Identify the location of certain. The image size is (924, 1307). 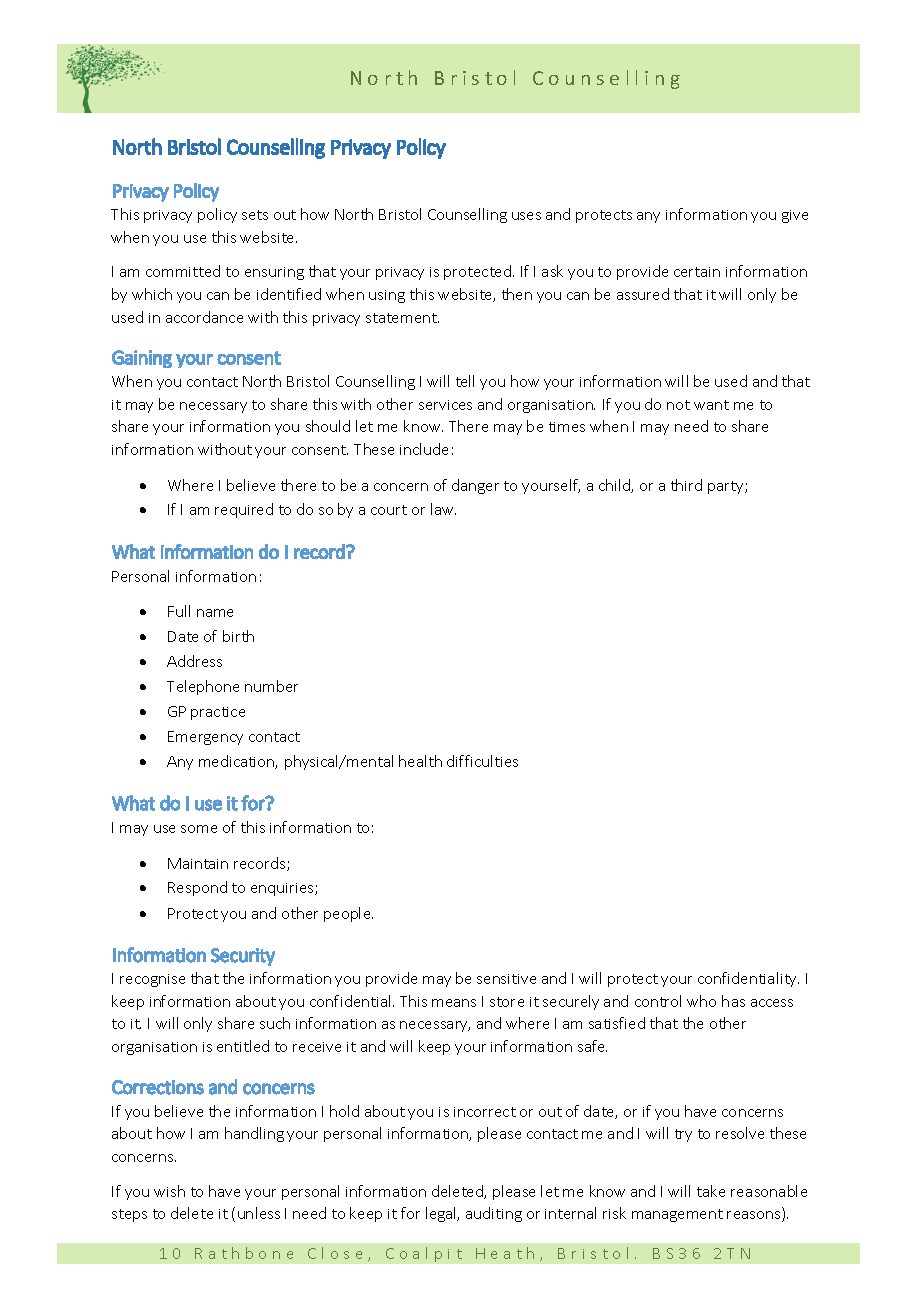
(697, 272).
